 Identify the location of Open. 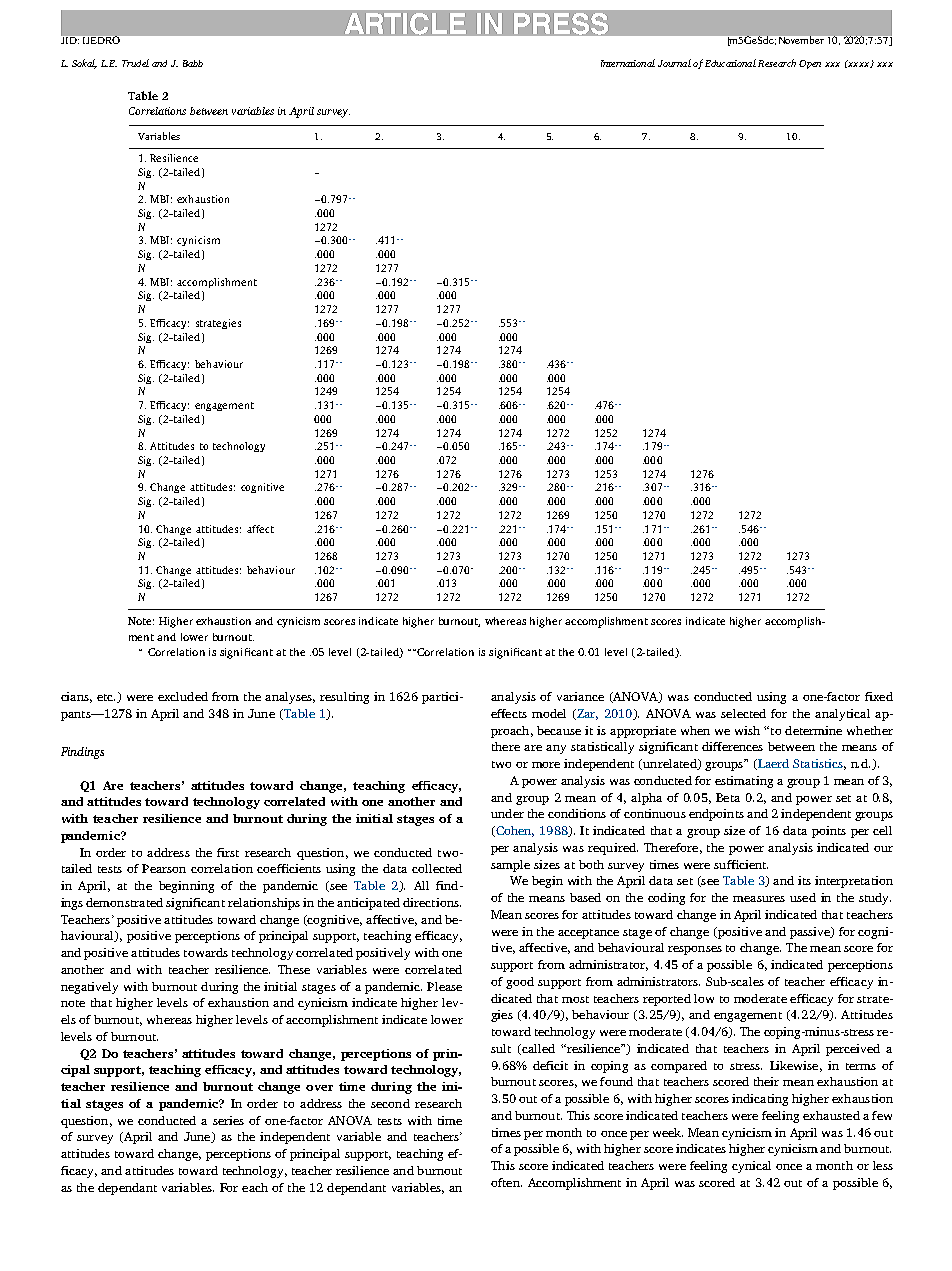
(810, 64).
